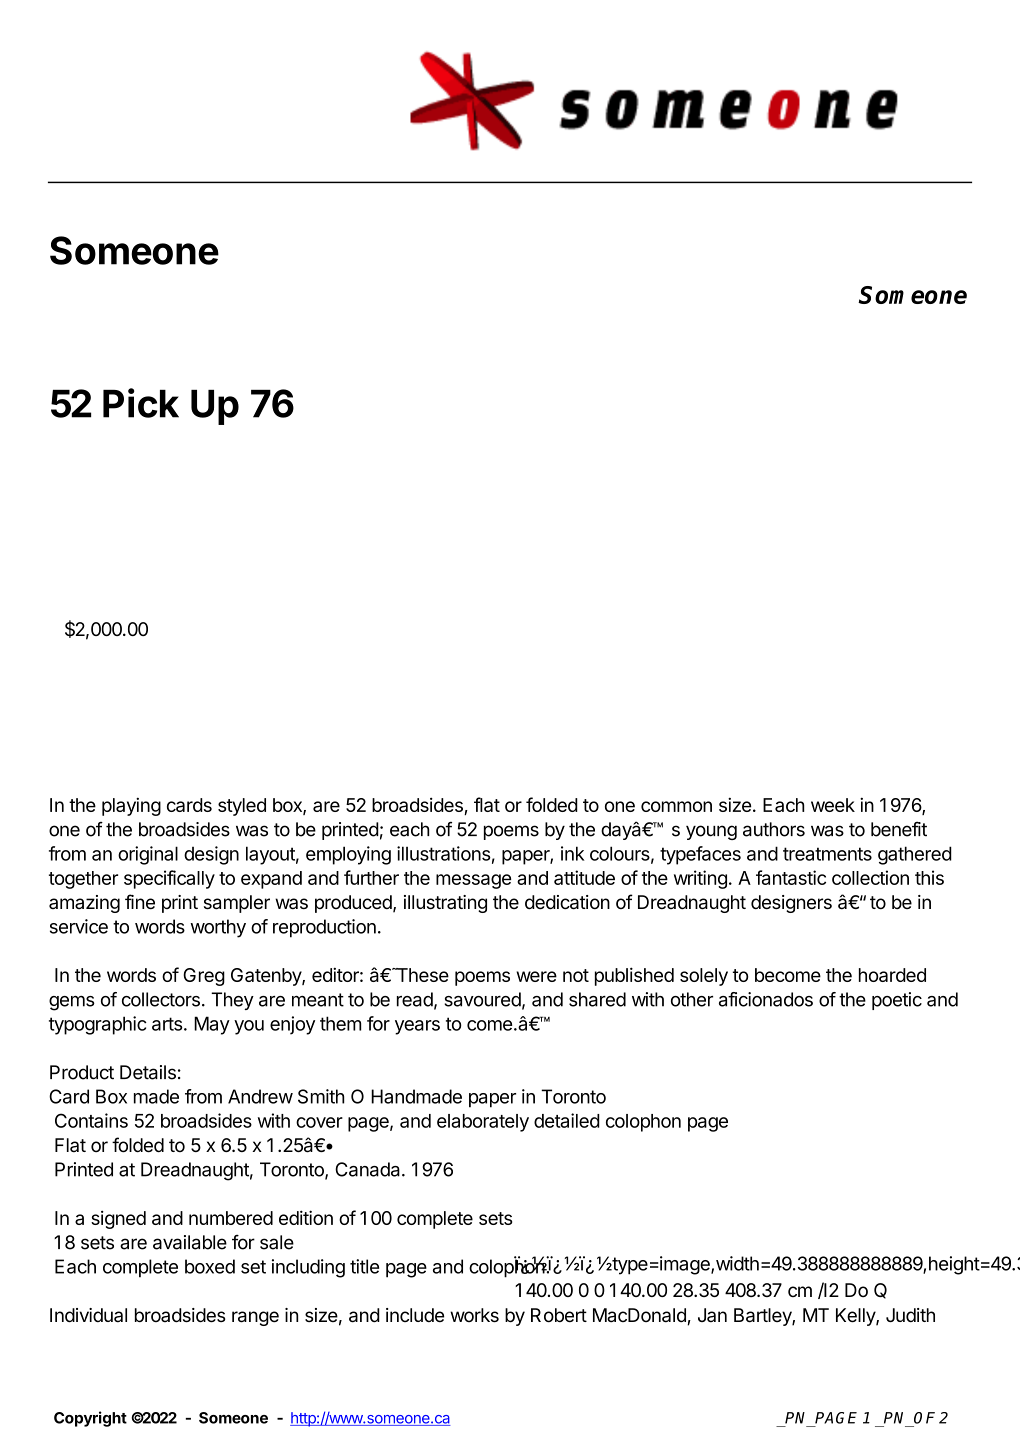 The image size is (1020, 1443). What do you see at coordinates (141, 403) in the document?
I see `Pick` at bounding box center [141, 403].
